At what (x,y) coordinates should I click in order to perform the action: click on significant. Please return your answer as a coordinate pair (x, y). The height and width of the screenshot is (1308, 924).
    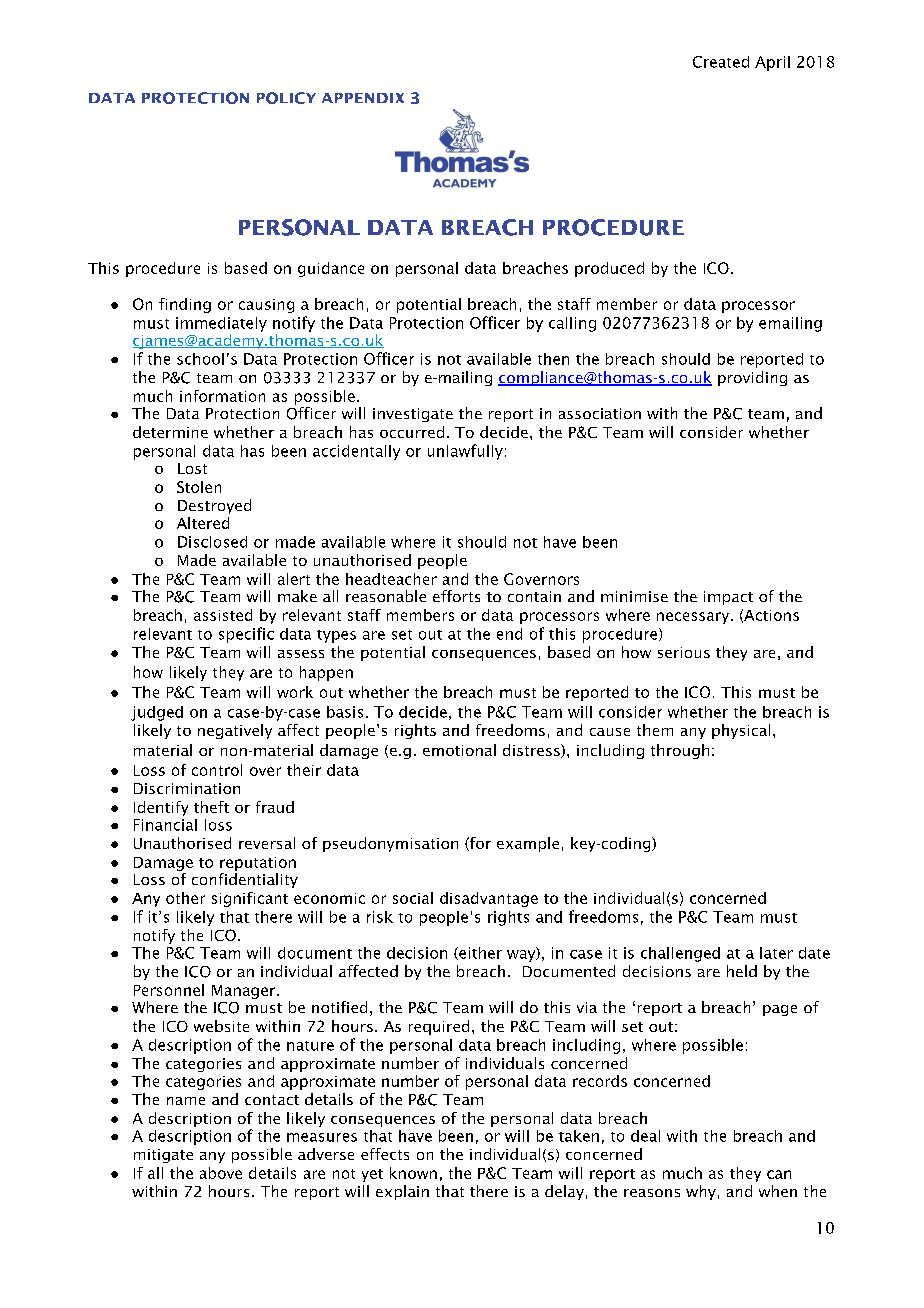
    Looking at the image, I should click on (250, 899).
